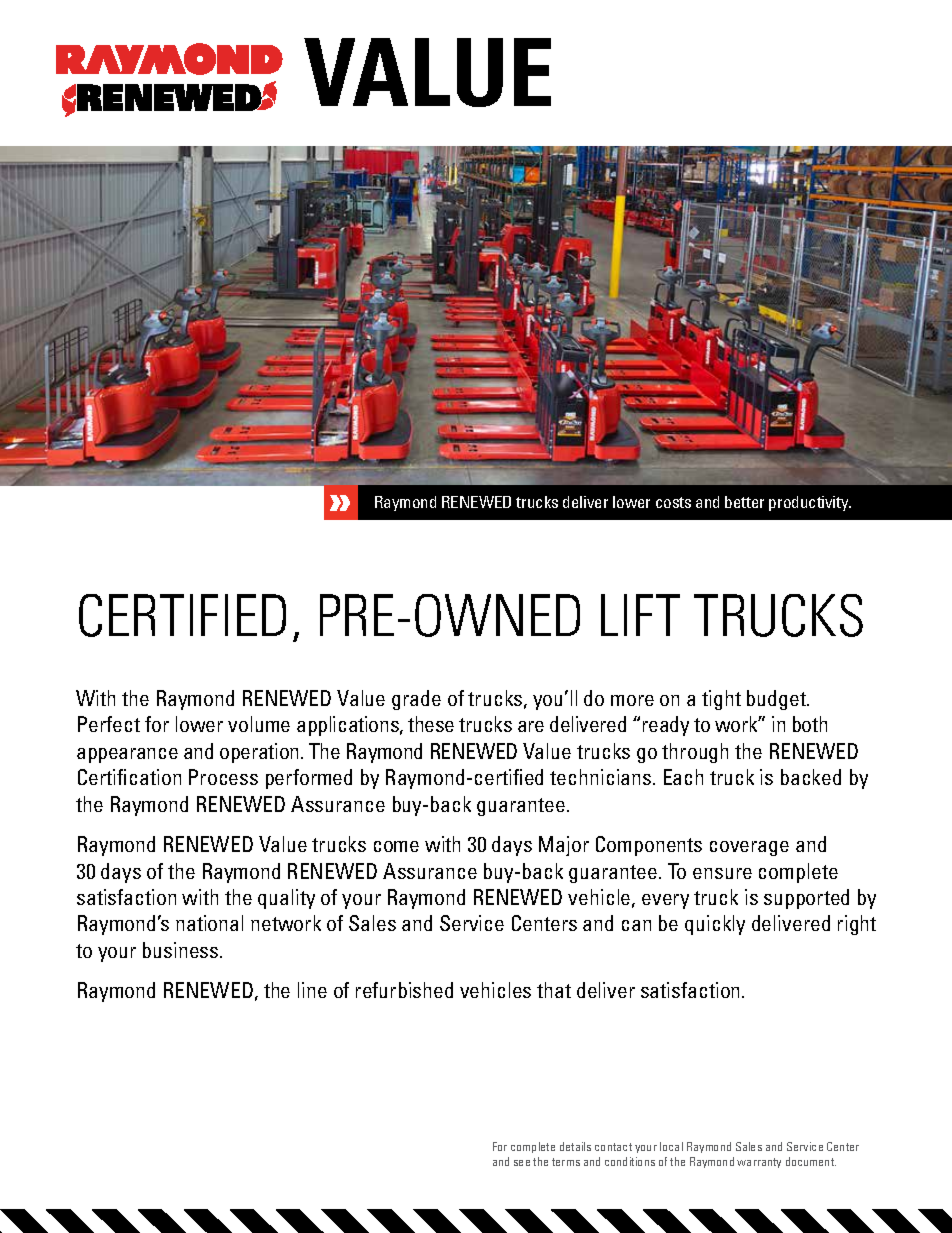  Describe the element at coordinates (416, 700) in the document. I see `grade` at that location.
